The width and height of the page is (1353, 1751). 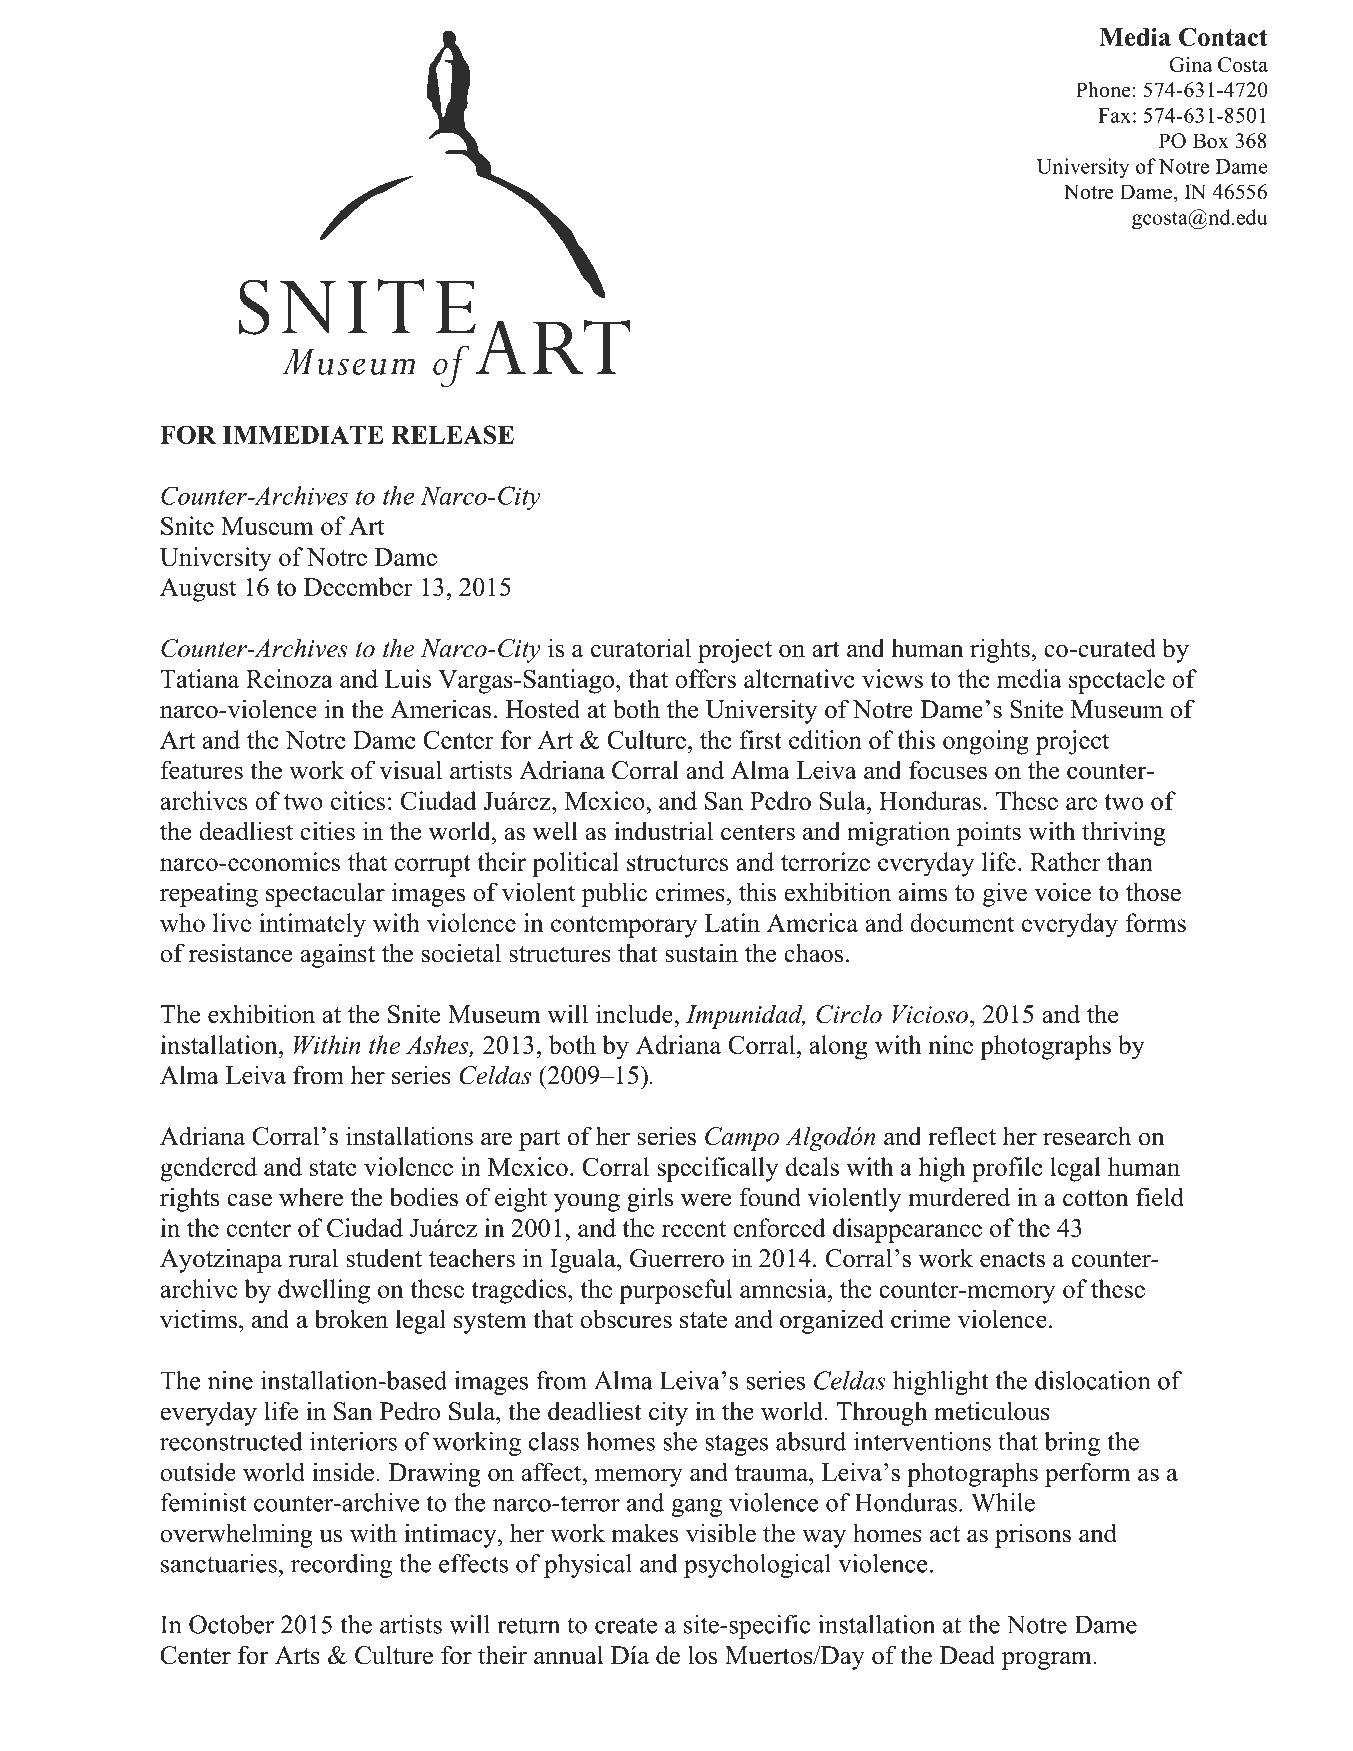 What do you see at coordinates (1117, 681) in the page?
I see `spectacle` at bounding box center [1117, 681].
